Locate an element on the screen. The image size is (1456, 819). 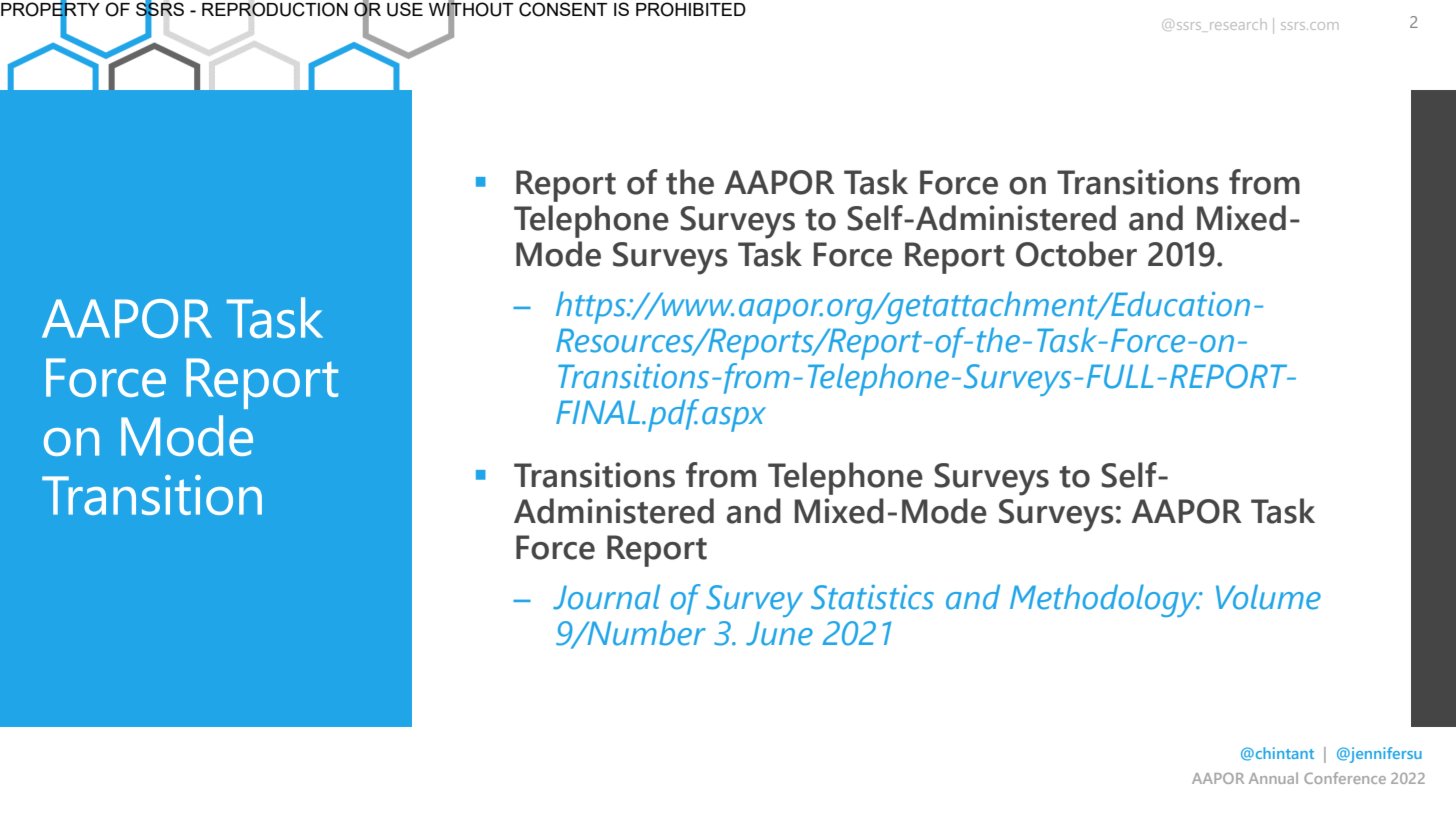
Methodology is located at coordinates (1105, 600).
